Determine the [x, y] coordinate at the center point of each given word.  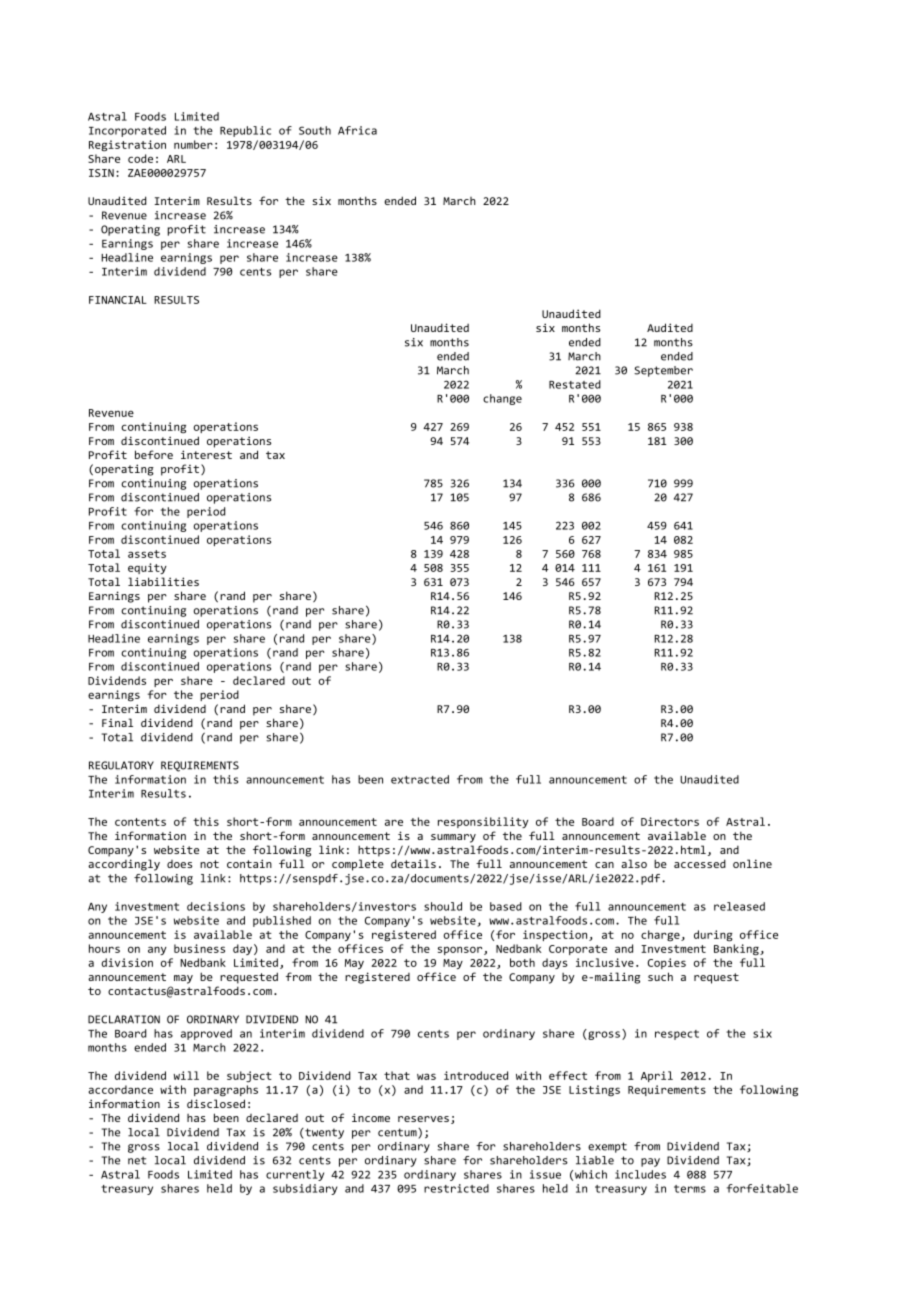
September [663, 371]
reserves [423, 1119]
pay [650, 1162]
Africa [357, 130]
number [193, 144]
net [137, 1160]
